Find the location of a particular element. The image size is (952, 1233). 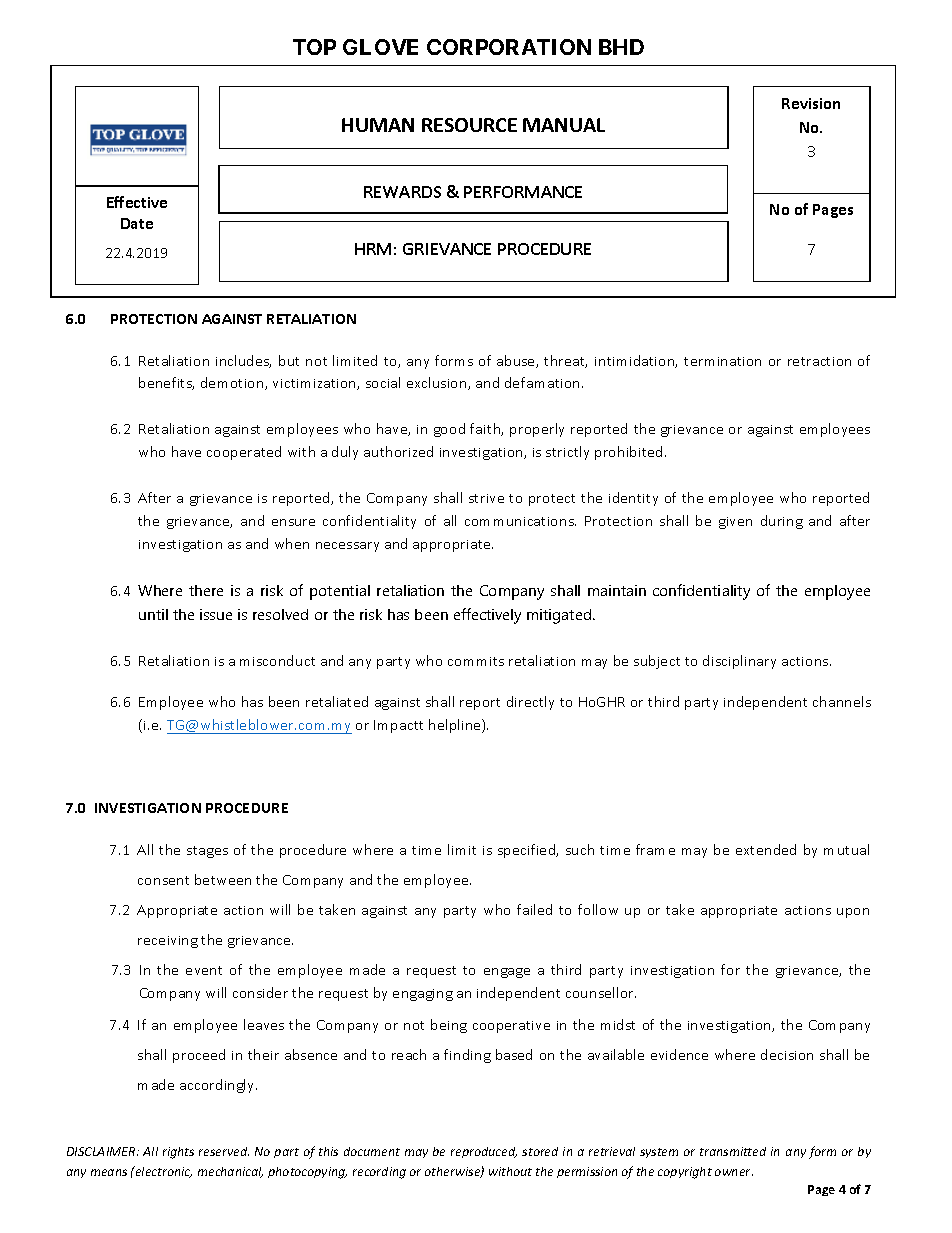

Revision is located at coordinates (811, 103).
